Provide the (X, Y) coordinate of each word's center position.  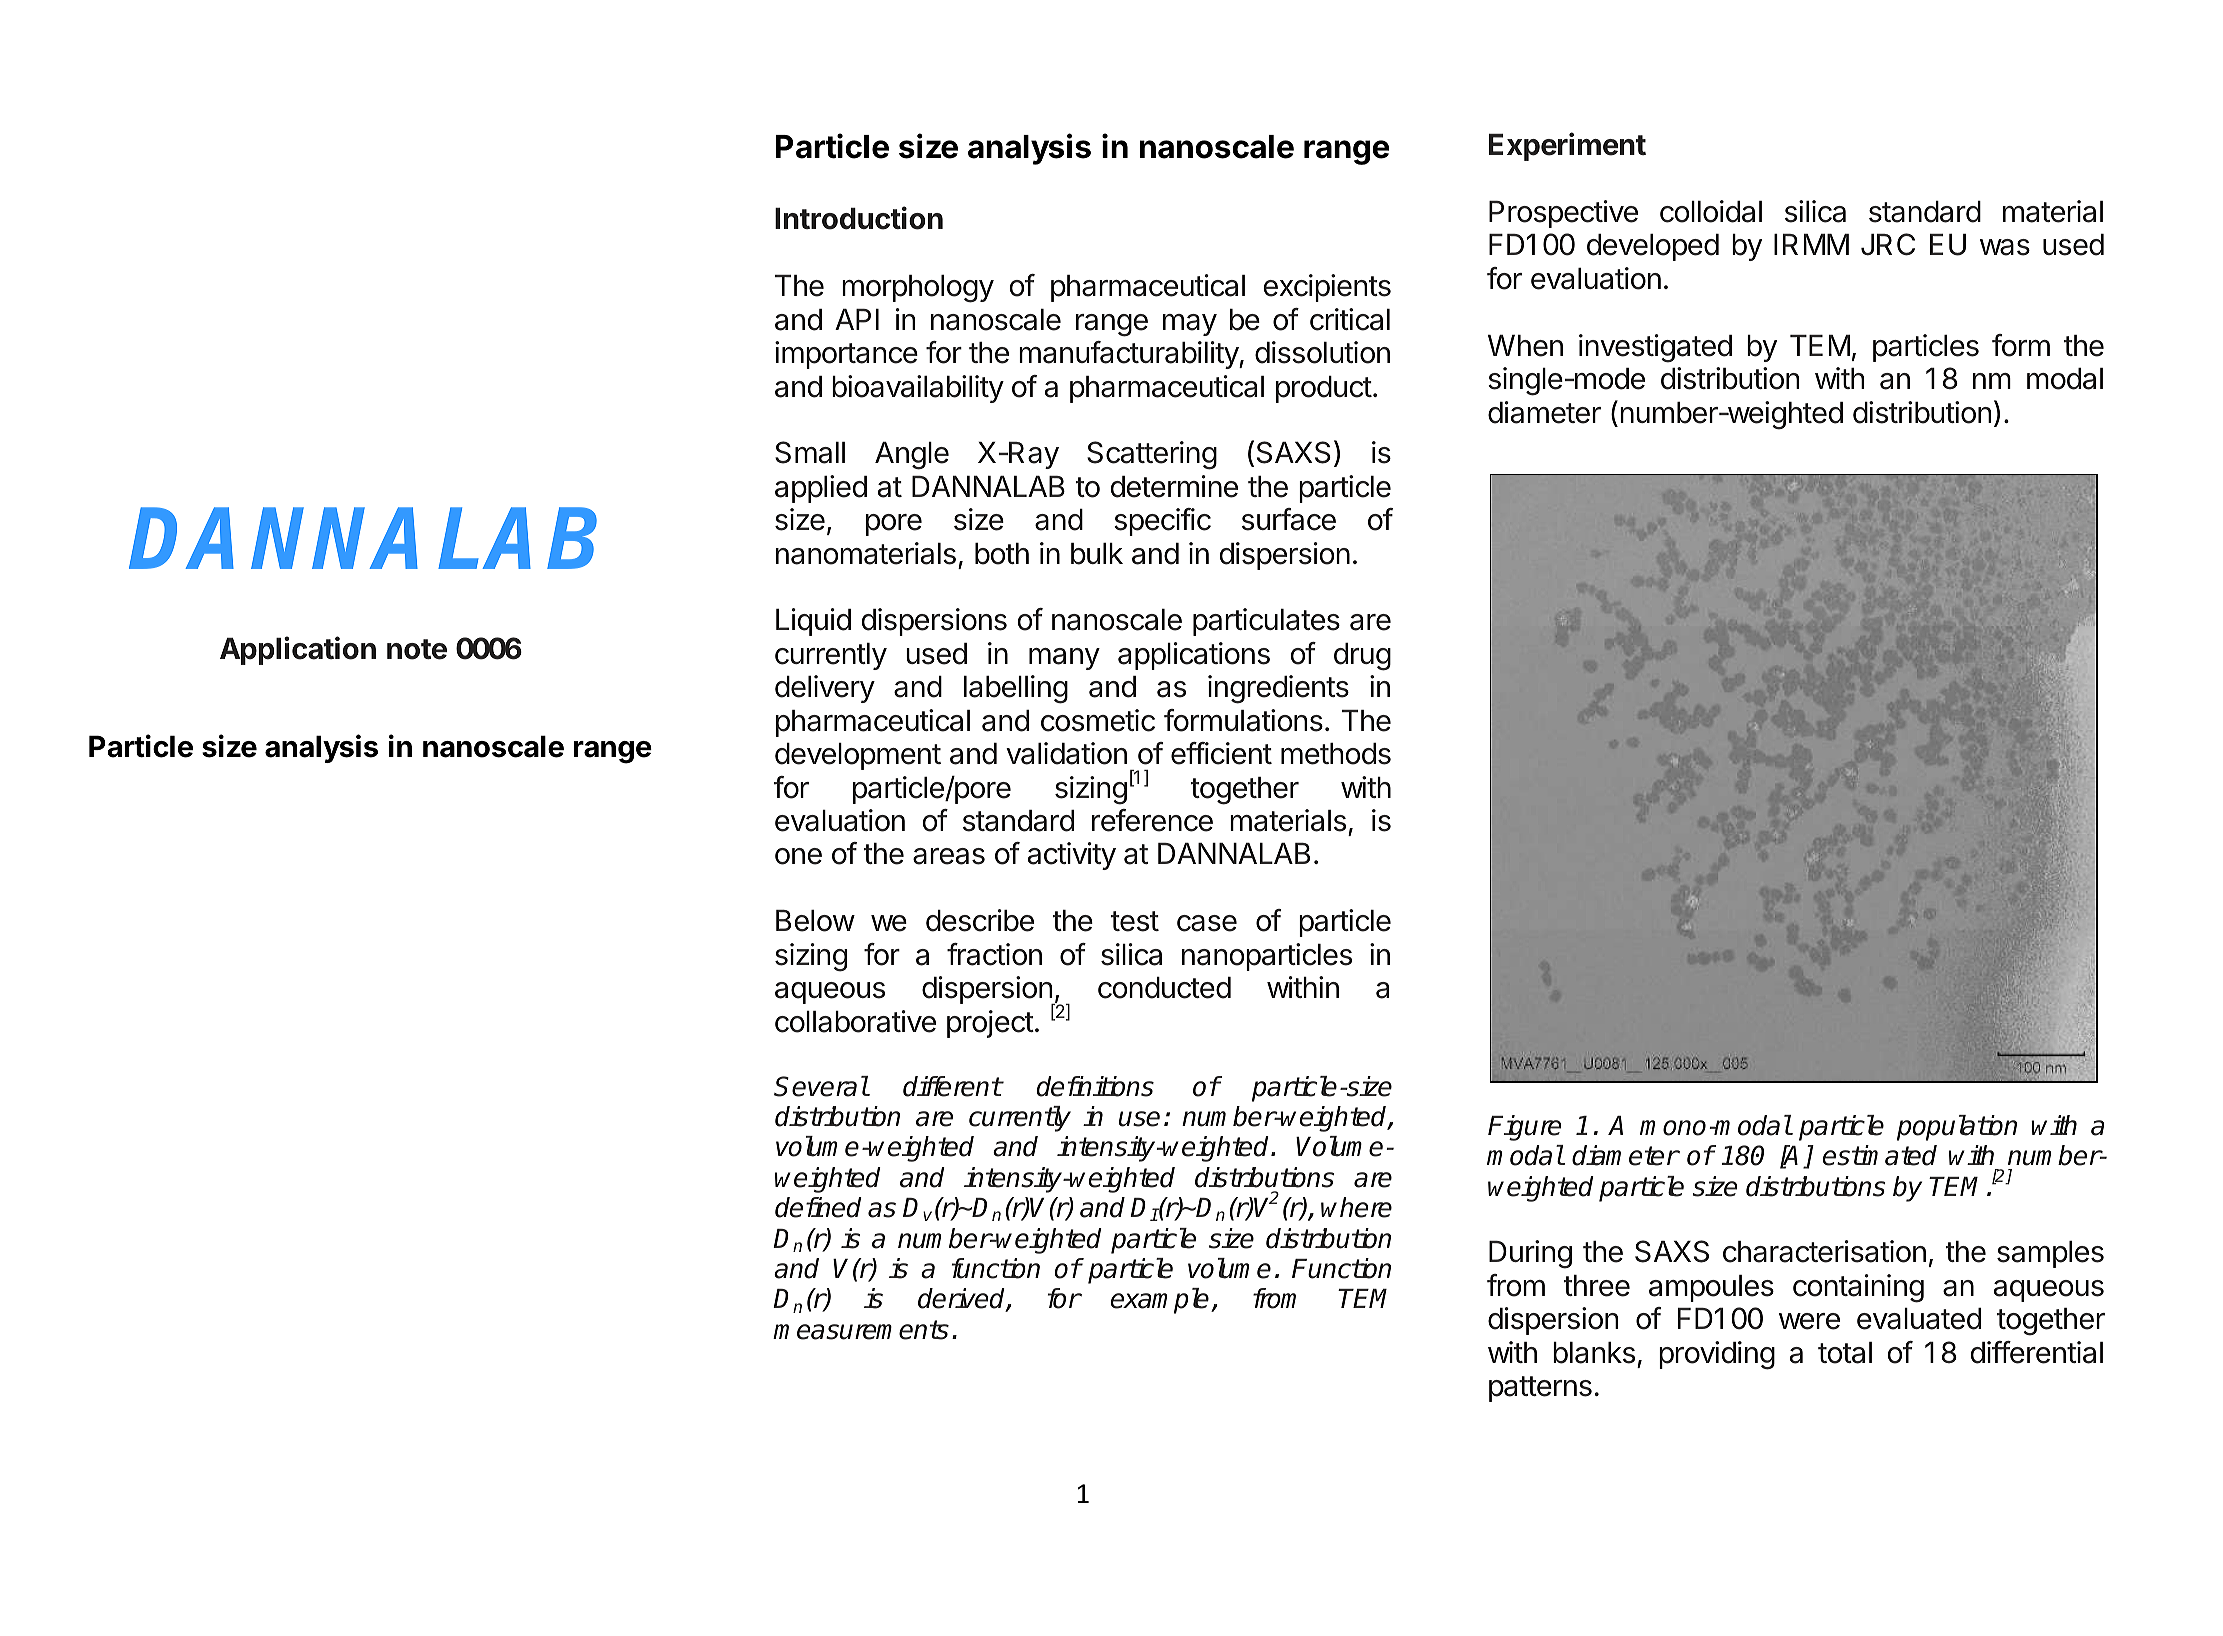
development (858, 756)
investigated (1655, 348)
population (1957, 1128)
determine (1174, 486)
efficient (1221, 753)
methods (1336, 754)
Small (810, 452)
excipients (1327, 288)
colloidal (1711, 211)
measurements (861, 1330)
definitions (1095, 1086)
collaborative (855, 1021)
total (1845, 1353)
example (1161, 1301)
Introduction (859, 218)
